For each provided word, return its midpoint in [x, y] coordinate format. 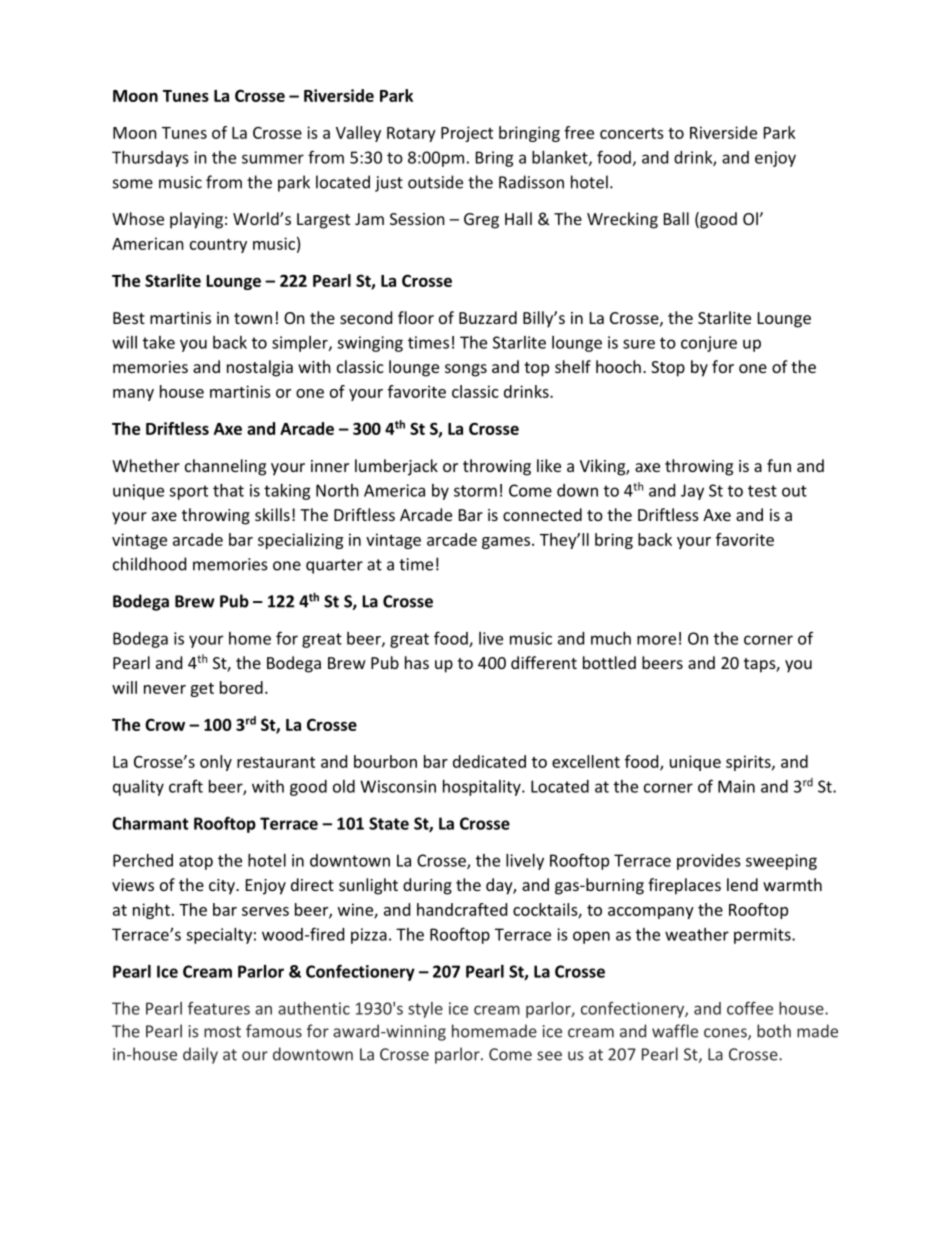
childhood [149, 564]
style [425, 1010]
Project [467, 134]
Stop [668, 369]
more [656, 640]
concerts [632, 133]
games [507, 543]
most [222, 1032]
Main [736, 786]
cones [726, 1034]
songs [466, 370]
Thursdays [150, 159]
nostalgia [260, 368]
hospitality [483, 788]
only [216, 763]
